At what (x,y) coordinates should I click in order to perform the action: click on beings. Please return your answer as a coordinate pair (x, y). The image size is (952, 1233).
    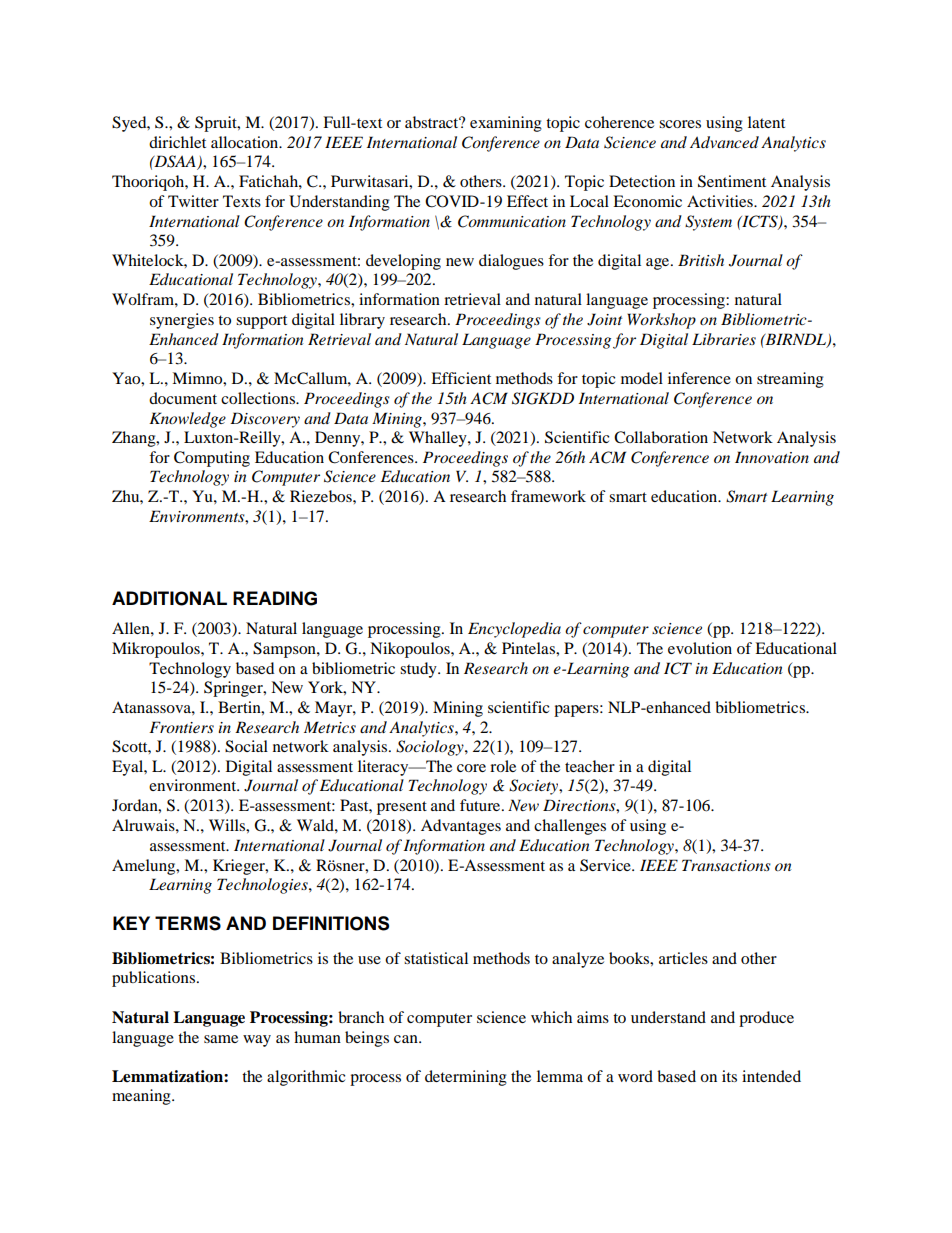
    Looking at the image, I should click on (367, 1039).
